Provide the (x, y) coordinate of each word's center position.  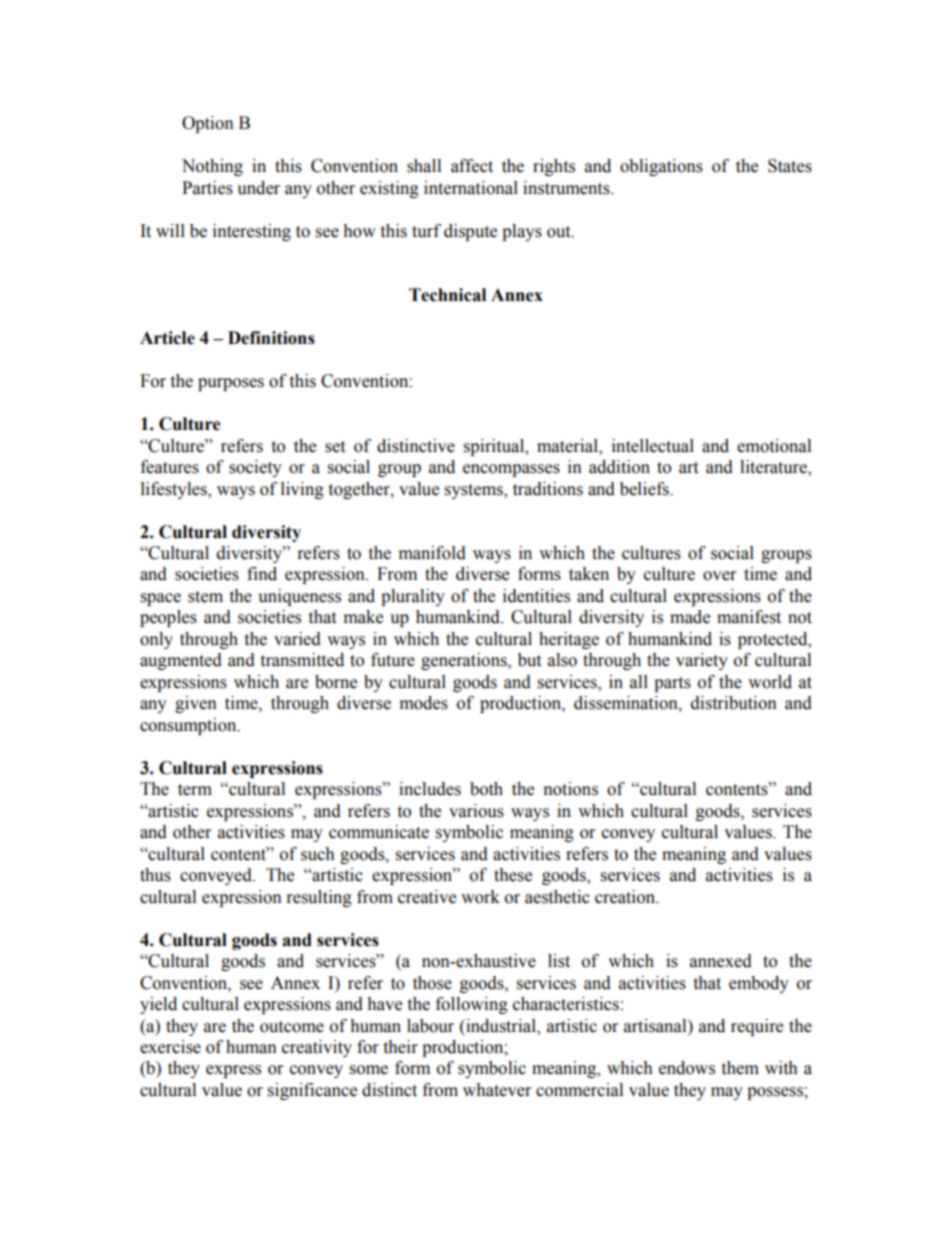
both (486, 789)
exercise (170, 1047)
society (255, 468)
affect (472, 166)
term (195, 790)
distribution (734, 703)
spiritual (495, 447)
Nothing (212, 167)
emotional (774, 446)
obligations (661, 167)
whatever (497, 1090)
